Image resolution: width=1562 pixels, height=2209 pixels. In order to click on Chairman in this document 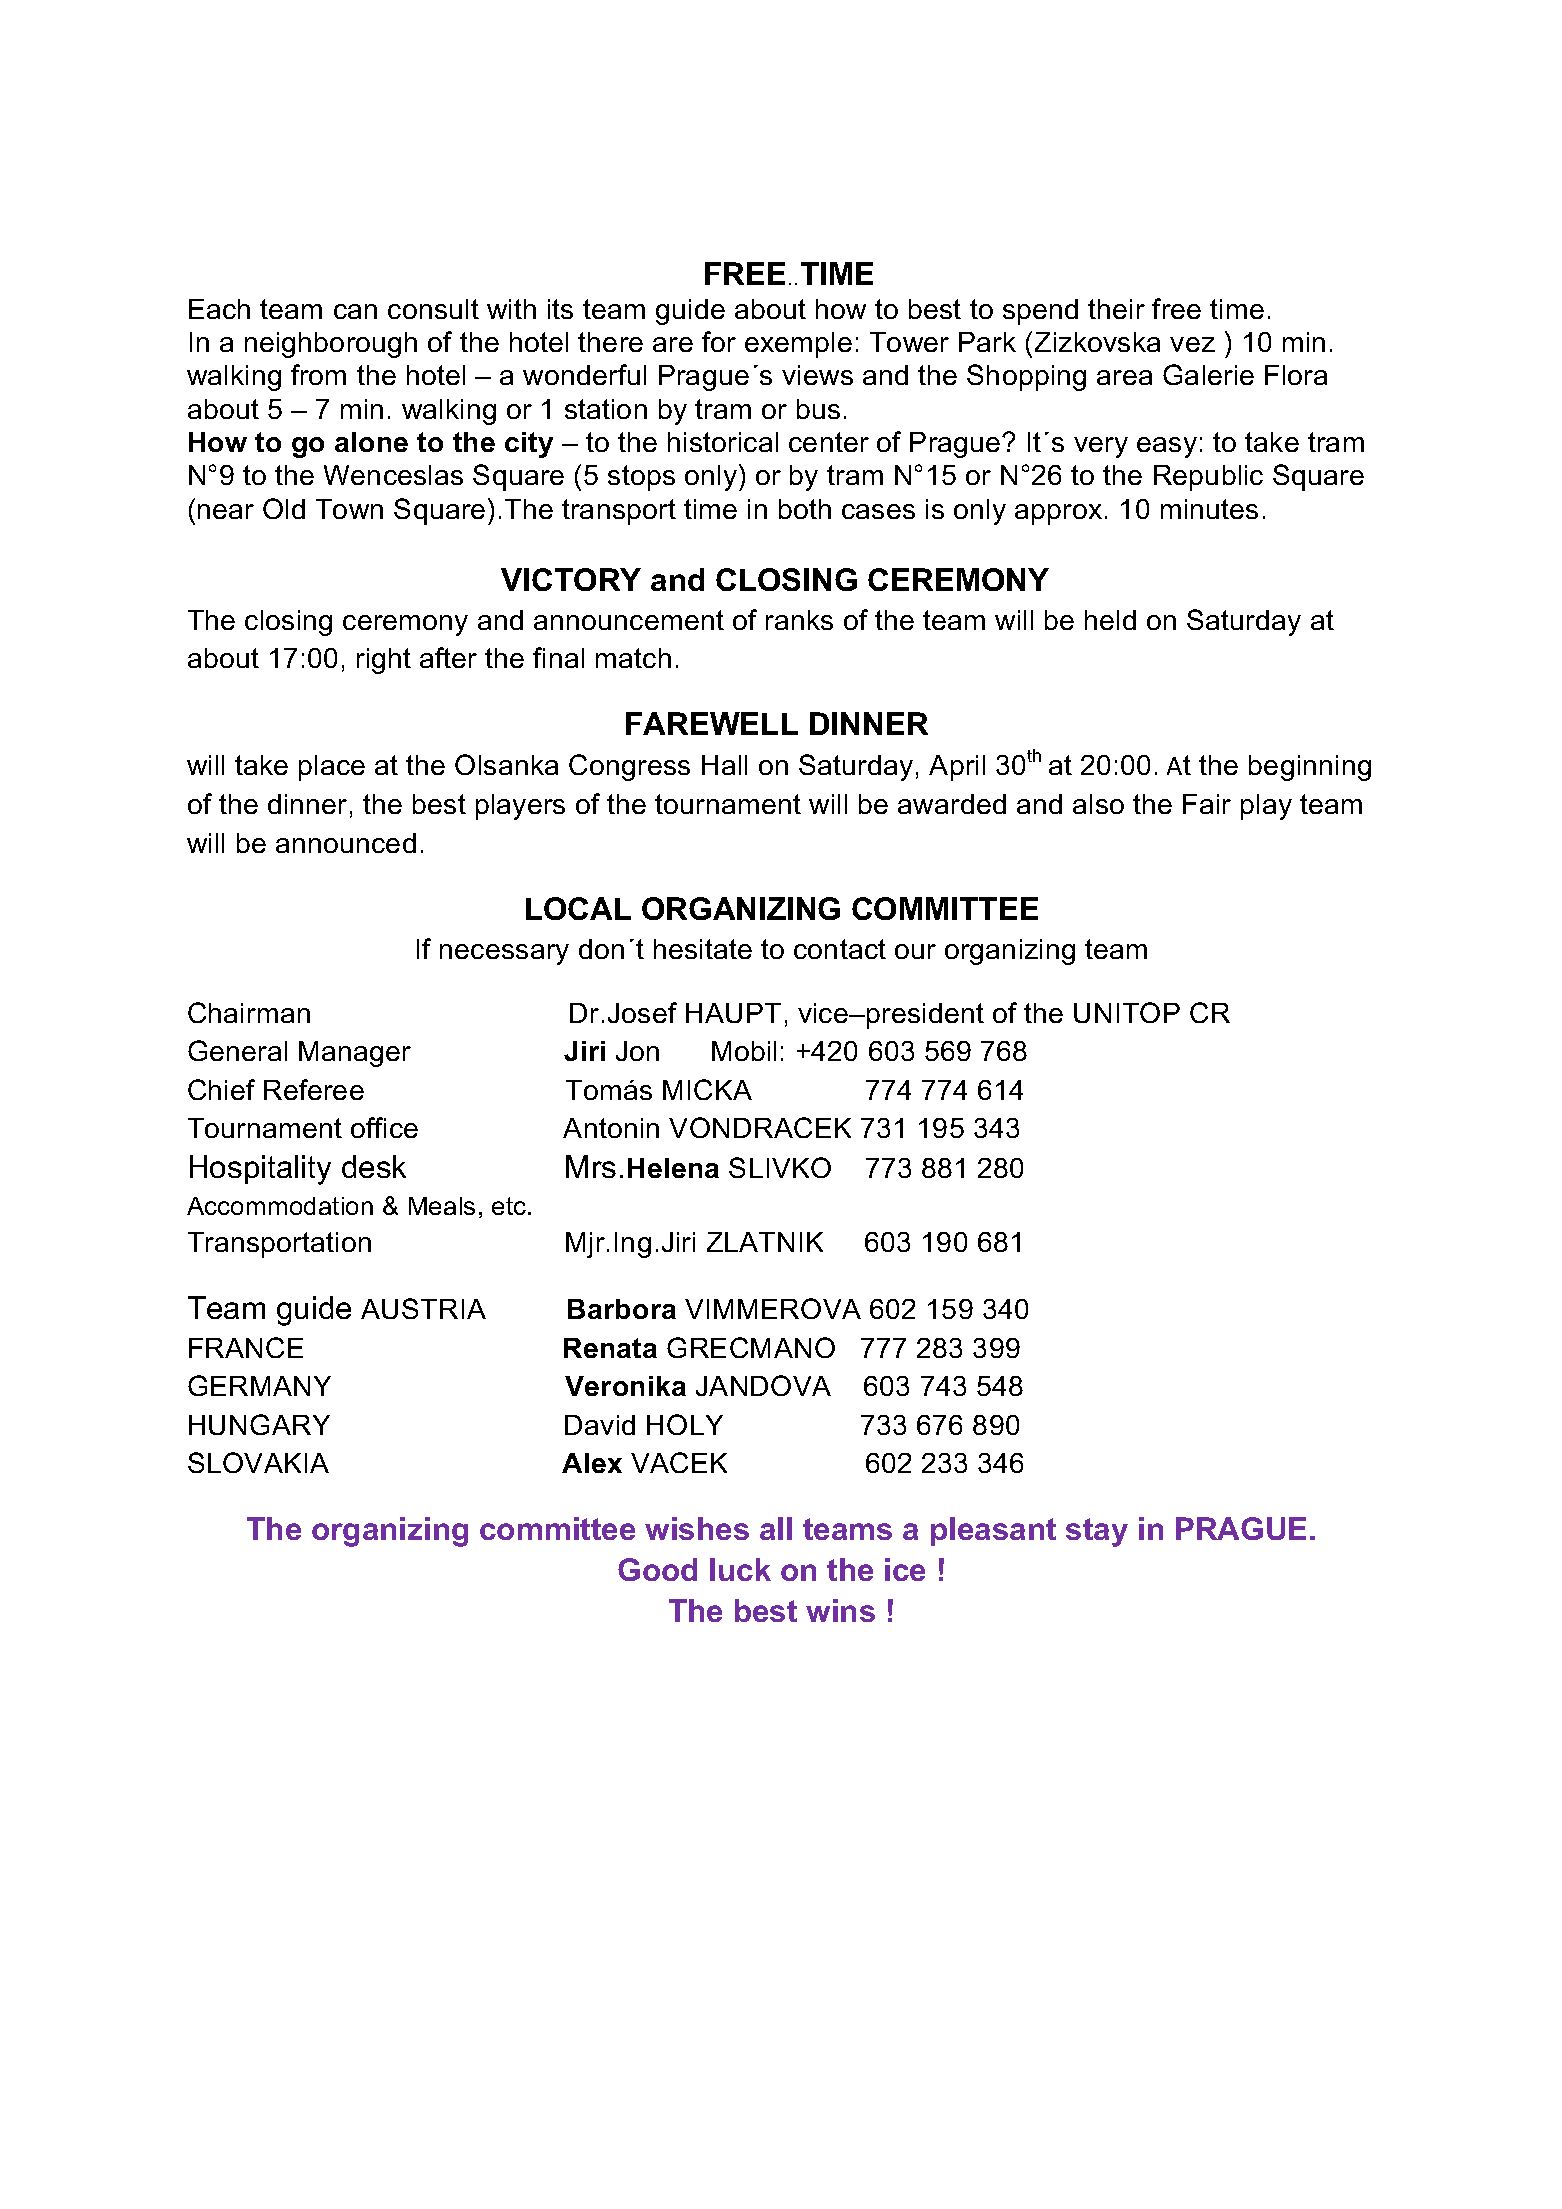, I will do `click(249, 1012)`.
